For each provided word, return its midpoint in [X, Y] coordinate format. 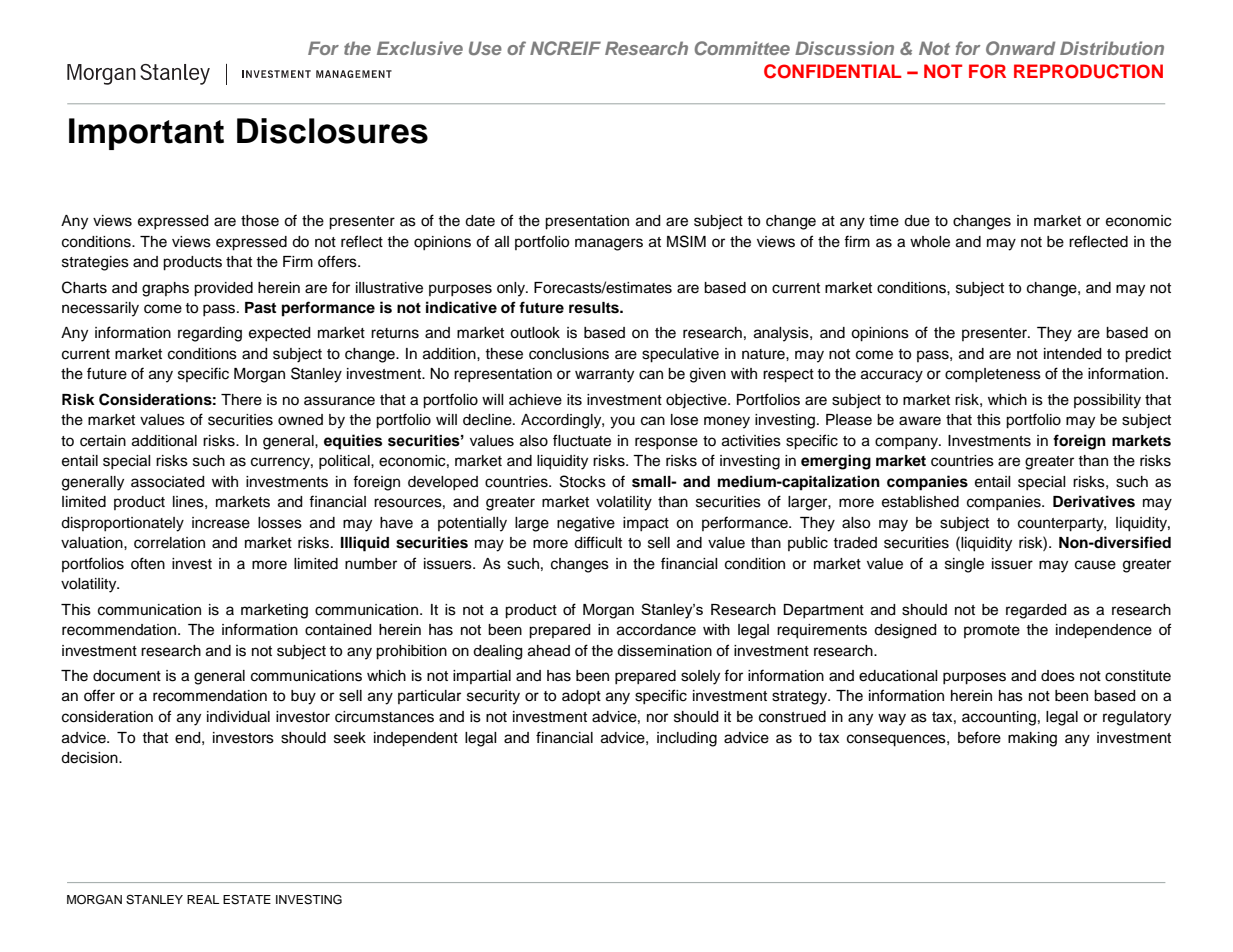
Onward [1020, 48]
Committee [742, 48]
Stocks [583, 481]
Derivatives [1094, 501]
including [687, 739]
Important [146, 134]
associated [167, 482]
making [1032, 739]
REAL [203, 899]
